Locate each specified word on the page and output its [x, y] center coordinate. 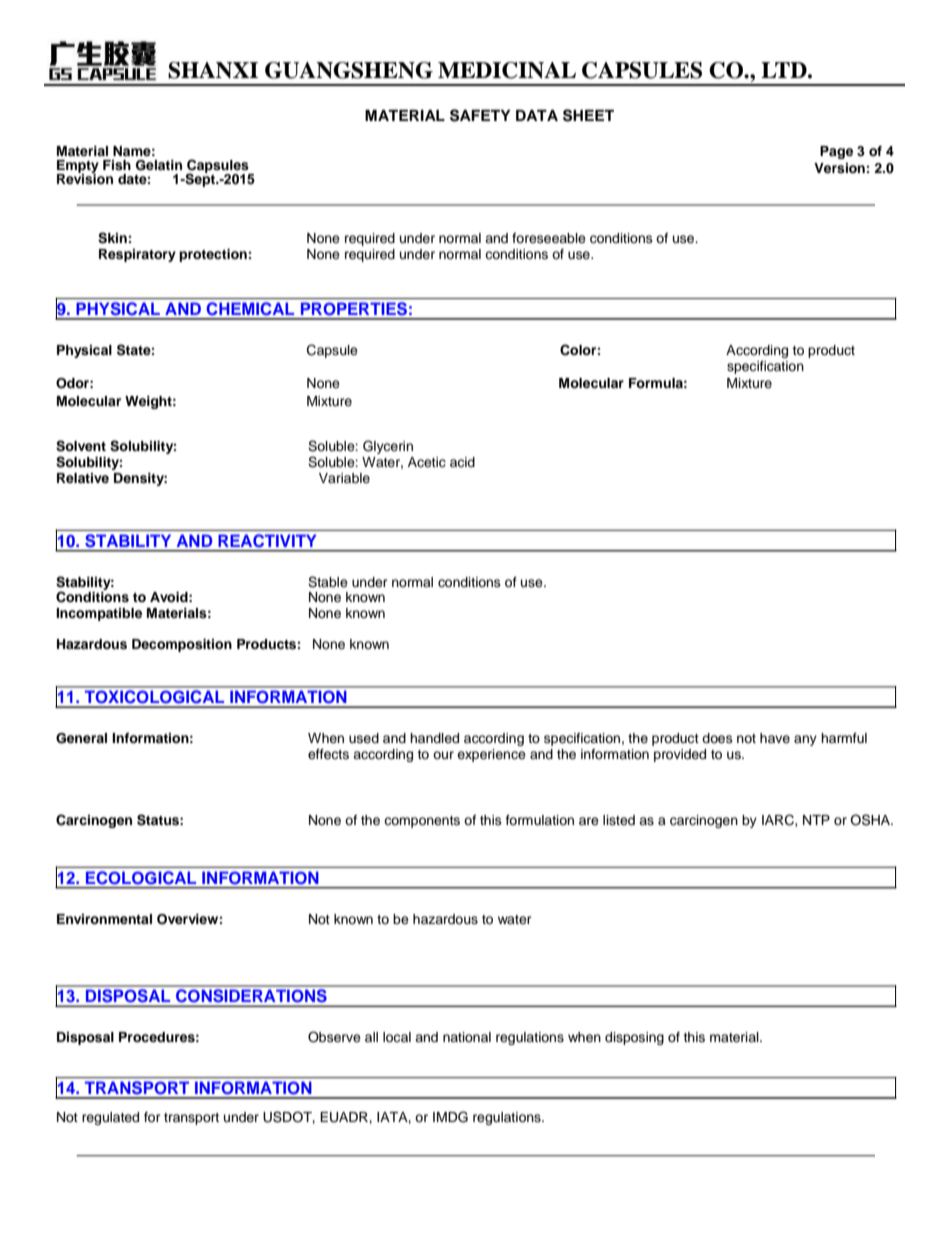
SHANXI [213, 70]
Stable [328, 582]
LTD [785, 70]
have [775, 738]
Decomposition [182, 645]
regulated [110, 1118]
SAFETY [480, 115]
